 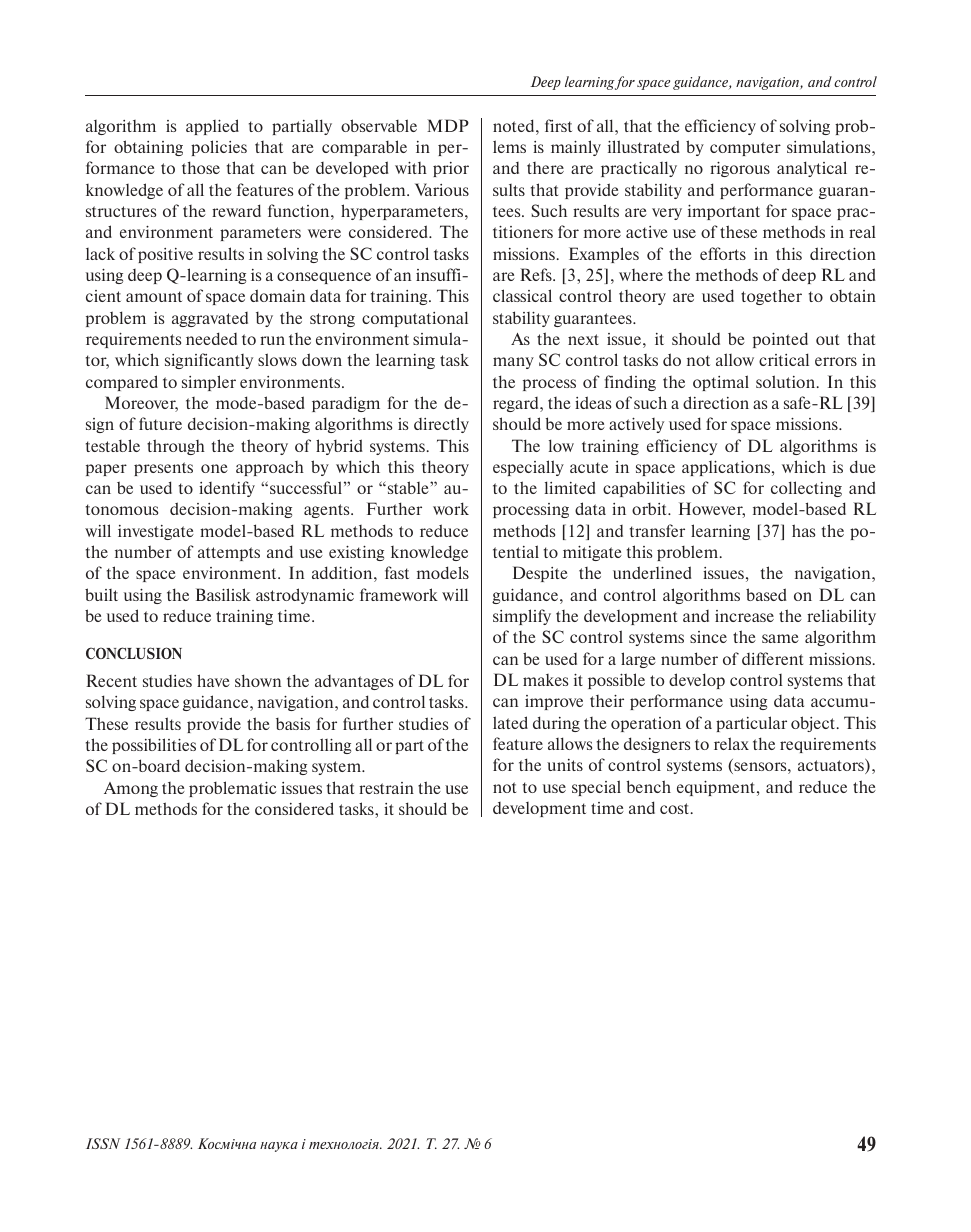 What do you see at coordinates (131, 789) in the document?
I see `Among` at bounding box center [131, 789].
